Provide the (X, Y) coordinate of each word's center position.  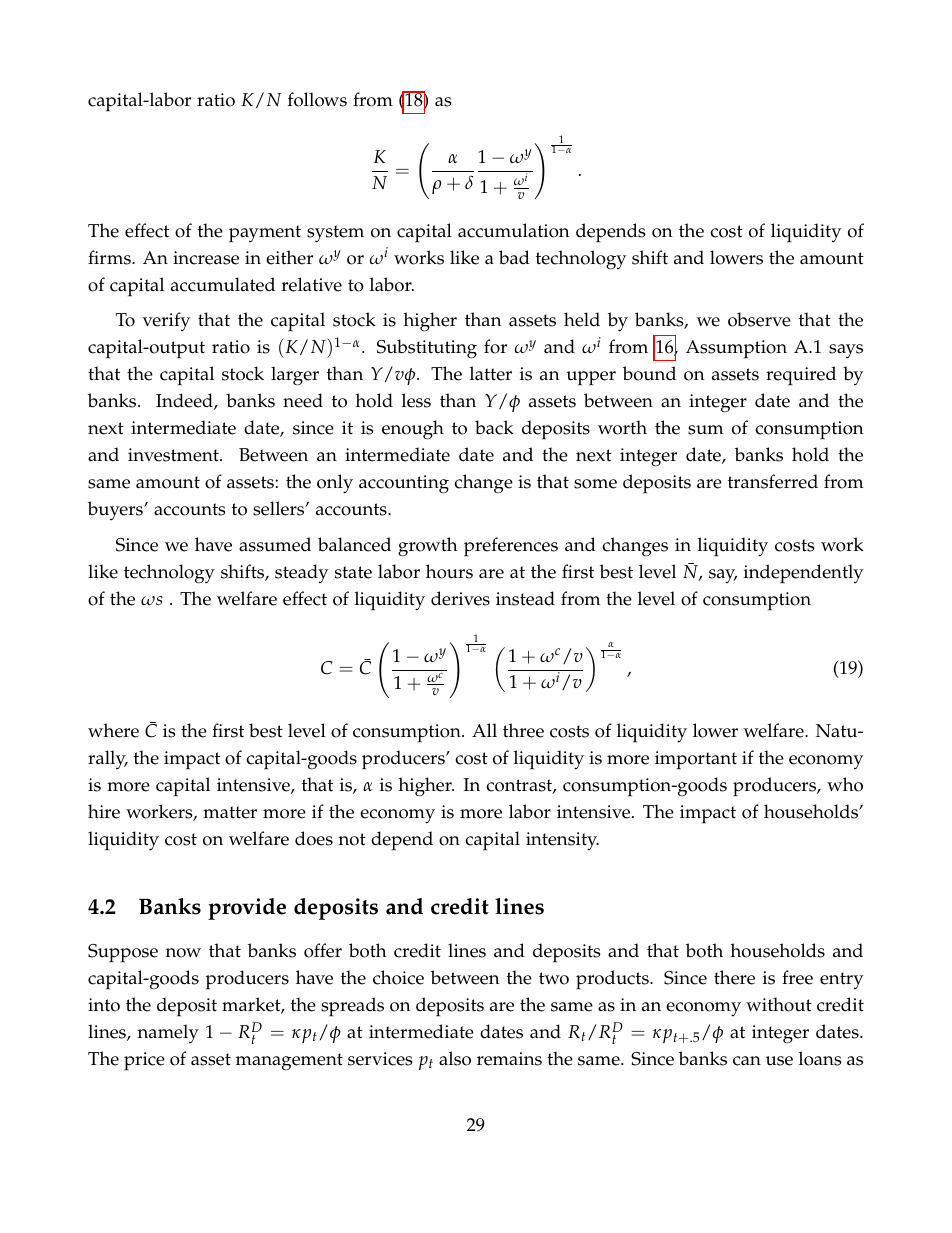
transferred (773, 481)
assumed (275, 544)
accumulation (514, 230)
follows (317, 99)
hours (449, 571)
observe (759, 319)
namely (168, 1033)
